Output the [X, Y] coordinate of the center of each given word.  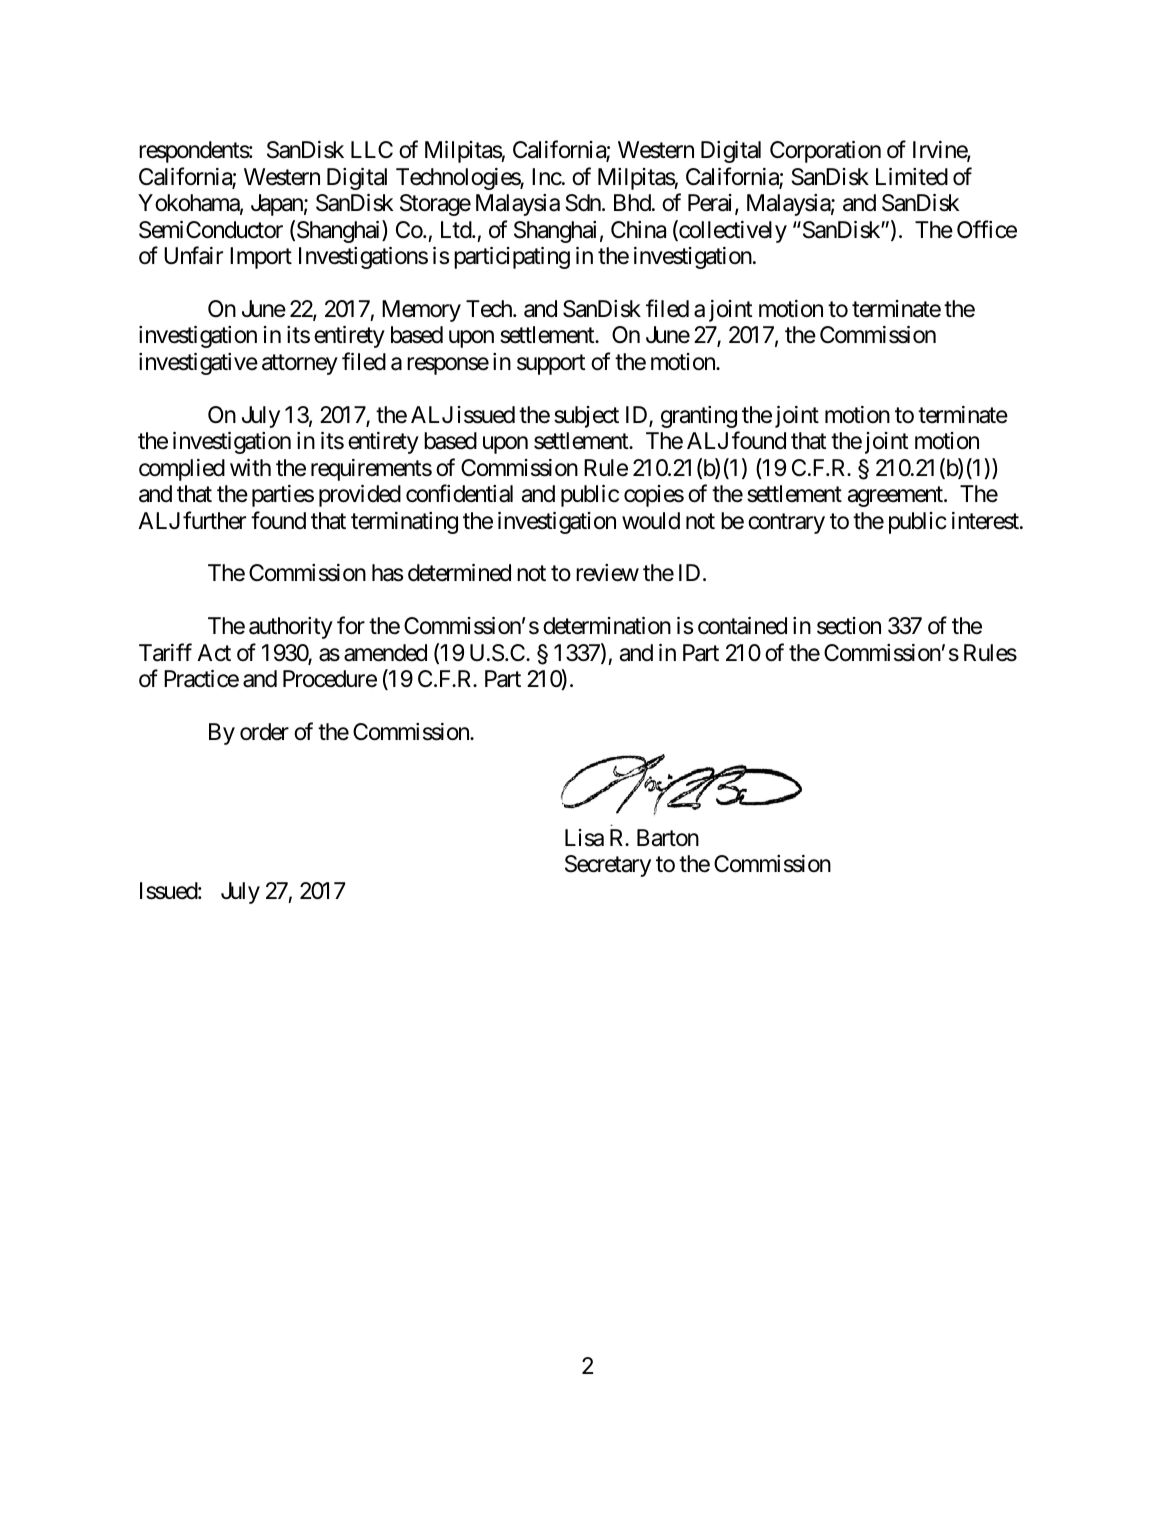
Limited [912, 177]
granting [699, 417]
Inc [547, 177]
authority [291, 628]
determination [607, 626]
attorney [300, 365]
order [264, 732]
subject [586, 417]
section [849, 626]
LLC [372, 149]
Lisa [584, 838]
